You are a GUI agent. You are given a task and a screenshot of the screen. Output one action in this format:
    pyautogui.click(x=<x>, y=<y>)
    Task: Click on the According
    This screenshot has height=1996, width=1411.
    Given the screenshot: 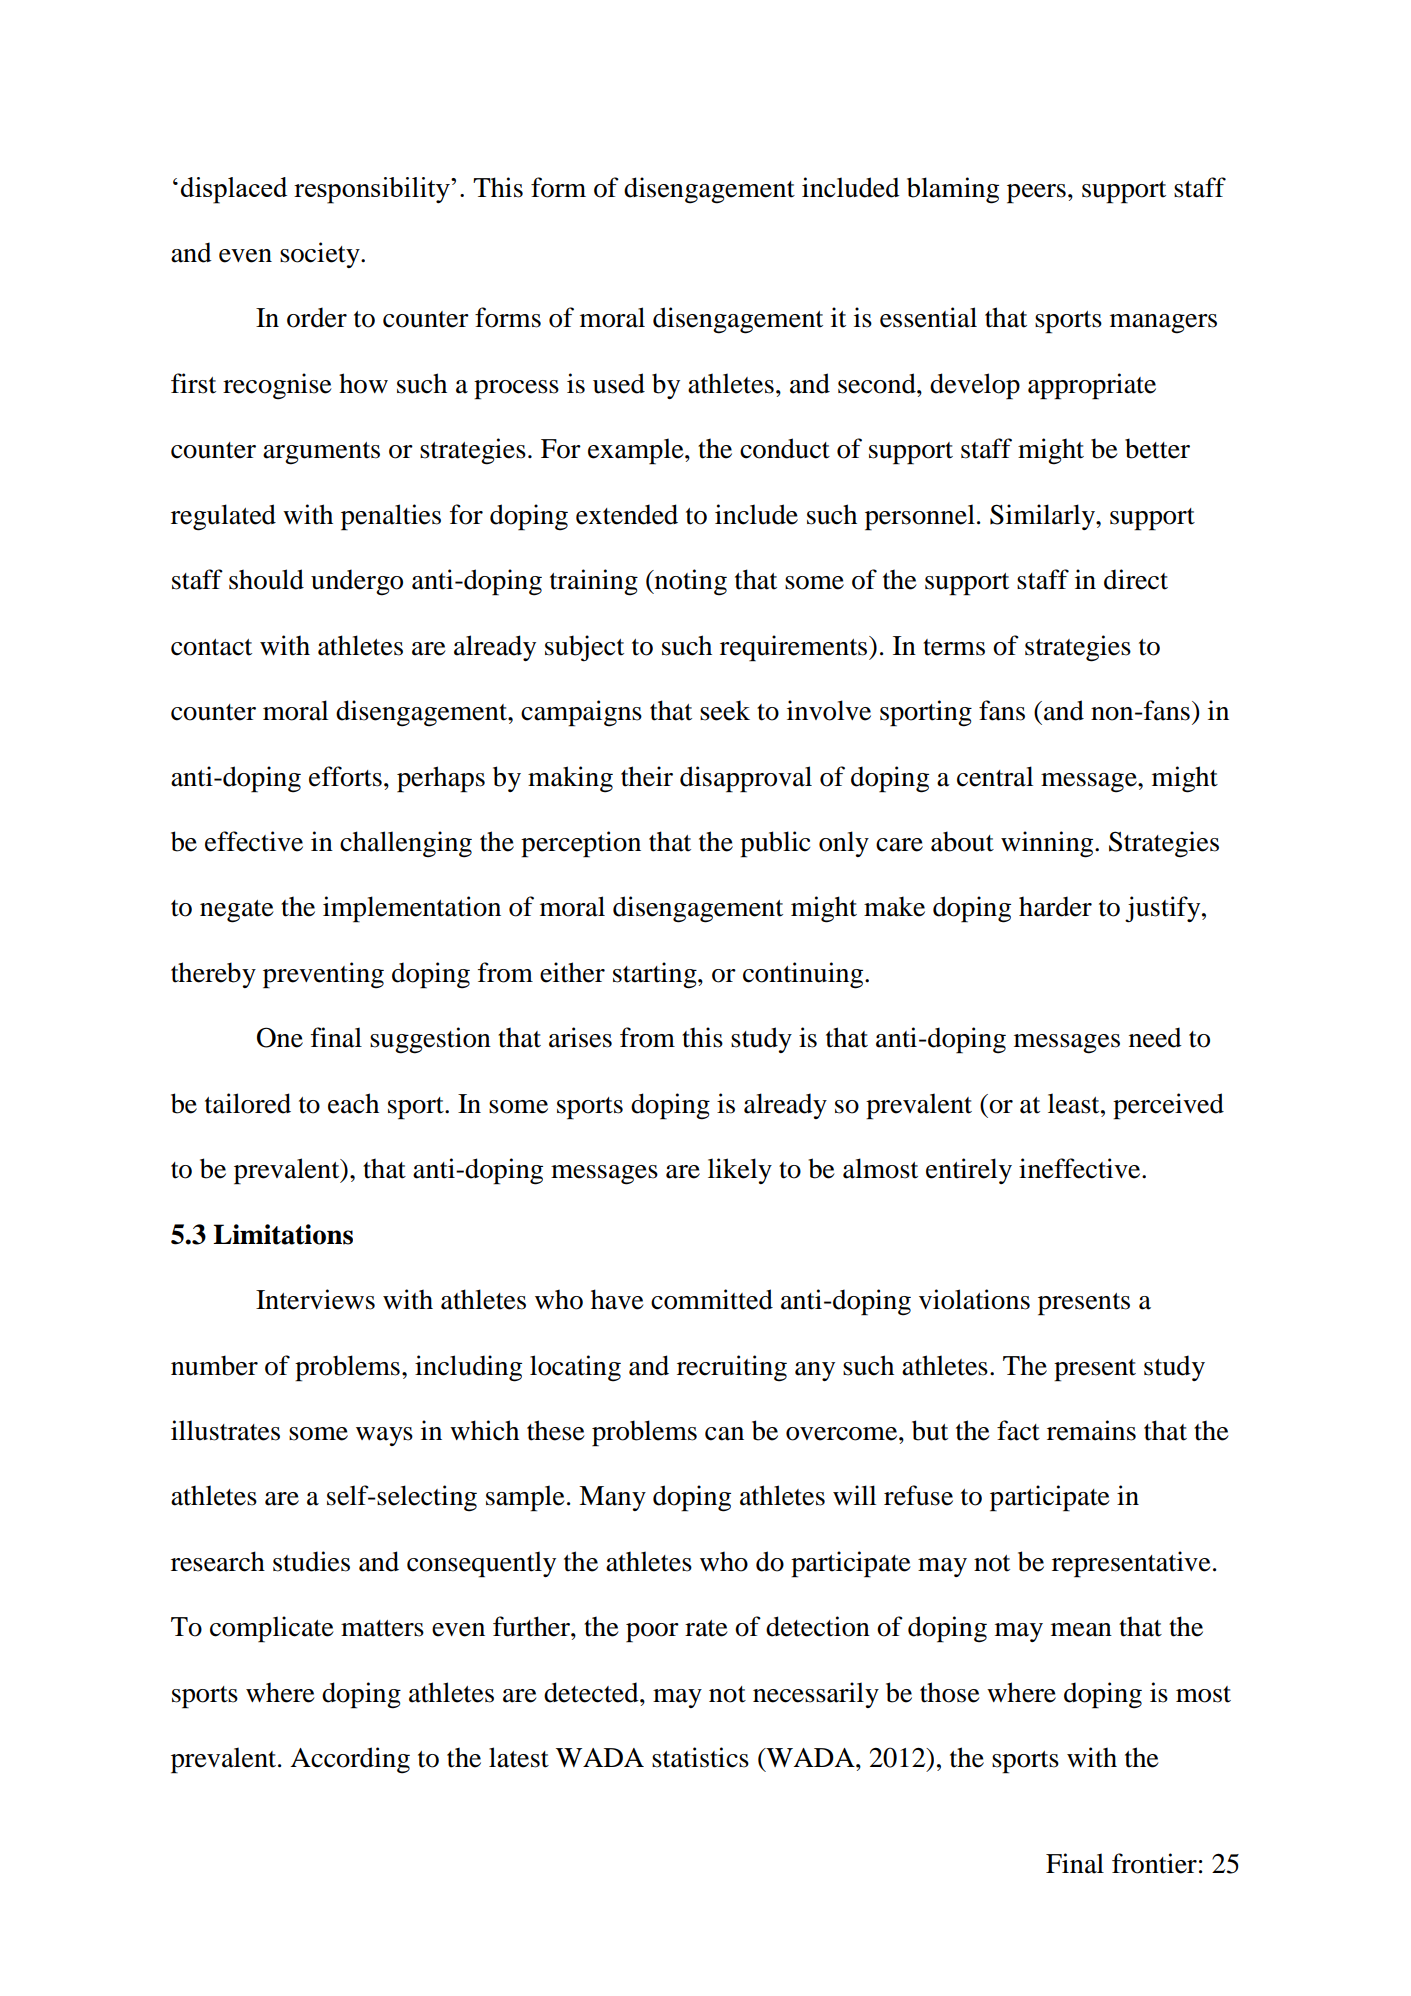 What is the action you would take?
    pyautogui.click(x=350, y=1760)
